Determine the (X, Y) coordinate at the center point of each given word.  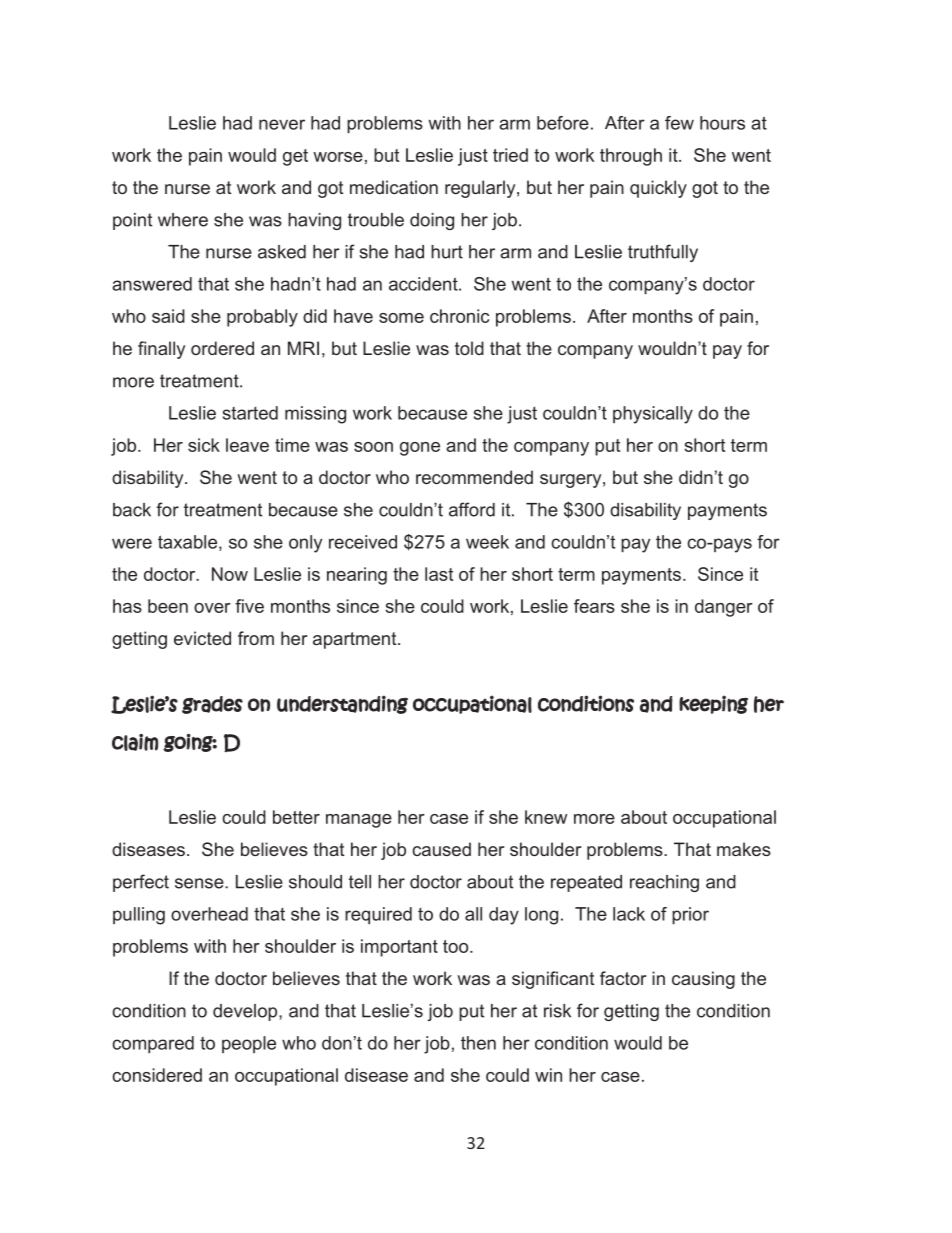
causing (703, 980)
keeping (713, 704)
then (478, 1043)
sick (204, 445)
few (679, 123)
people (249, 1044)
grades (212, 705)
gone (420, 449)
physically (653, 415)
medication (394, 187)
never (282, 124)
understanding (342, 704)
